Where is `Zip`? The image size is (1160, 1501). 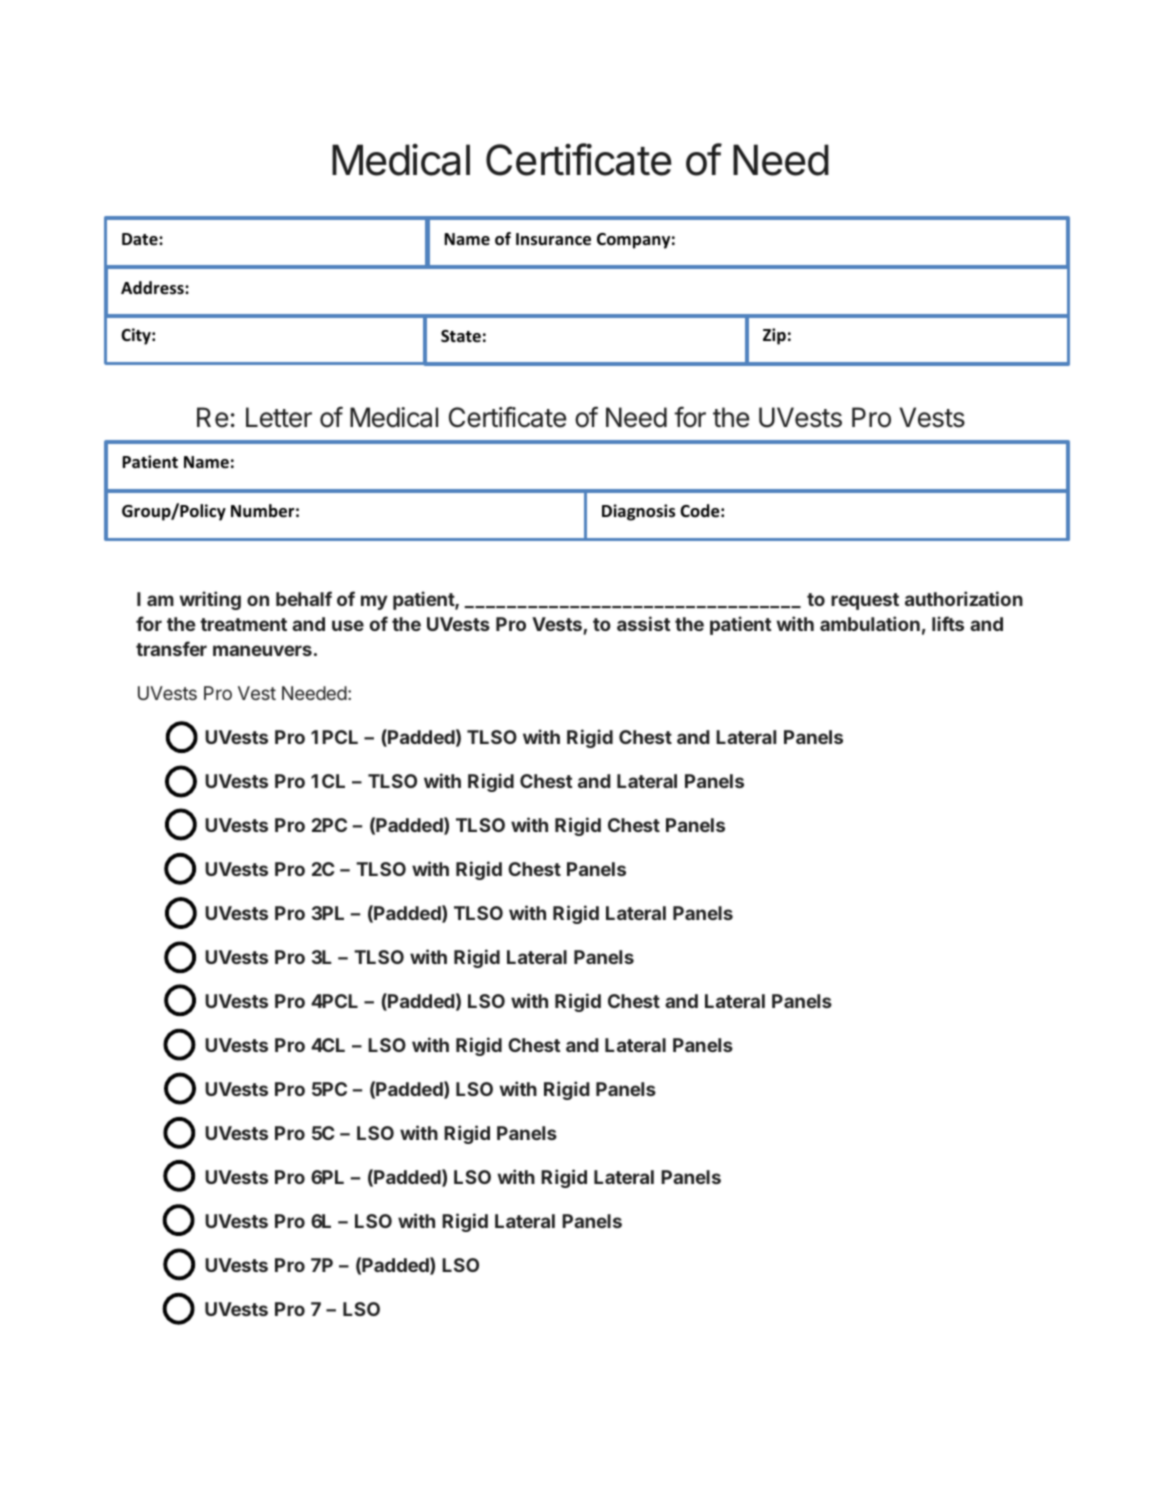
Zip is located at coordinates (774, 336).
